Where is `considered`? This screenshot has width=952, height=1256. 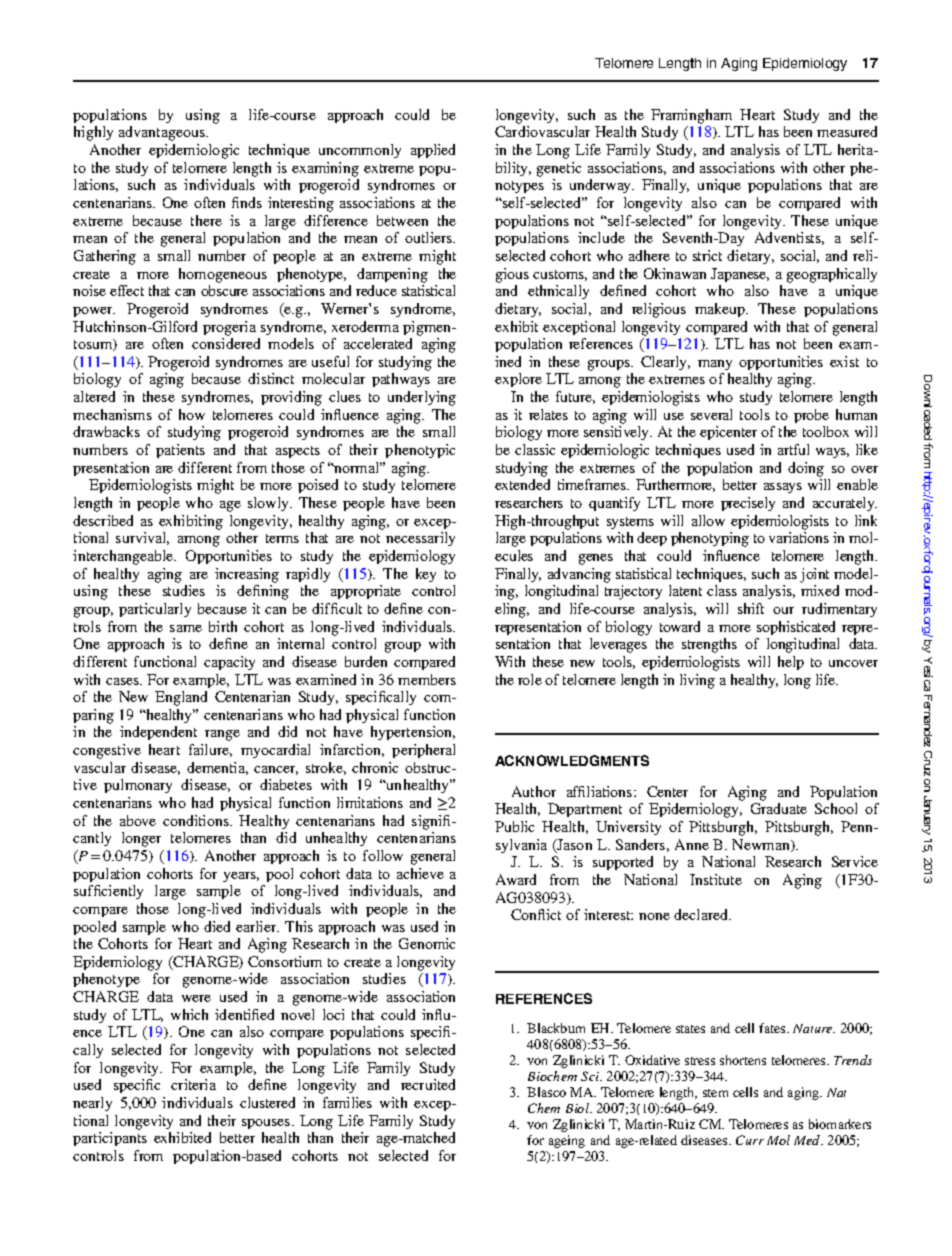 considered is located at coordinates (226, 343).
